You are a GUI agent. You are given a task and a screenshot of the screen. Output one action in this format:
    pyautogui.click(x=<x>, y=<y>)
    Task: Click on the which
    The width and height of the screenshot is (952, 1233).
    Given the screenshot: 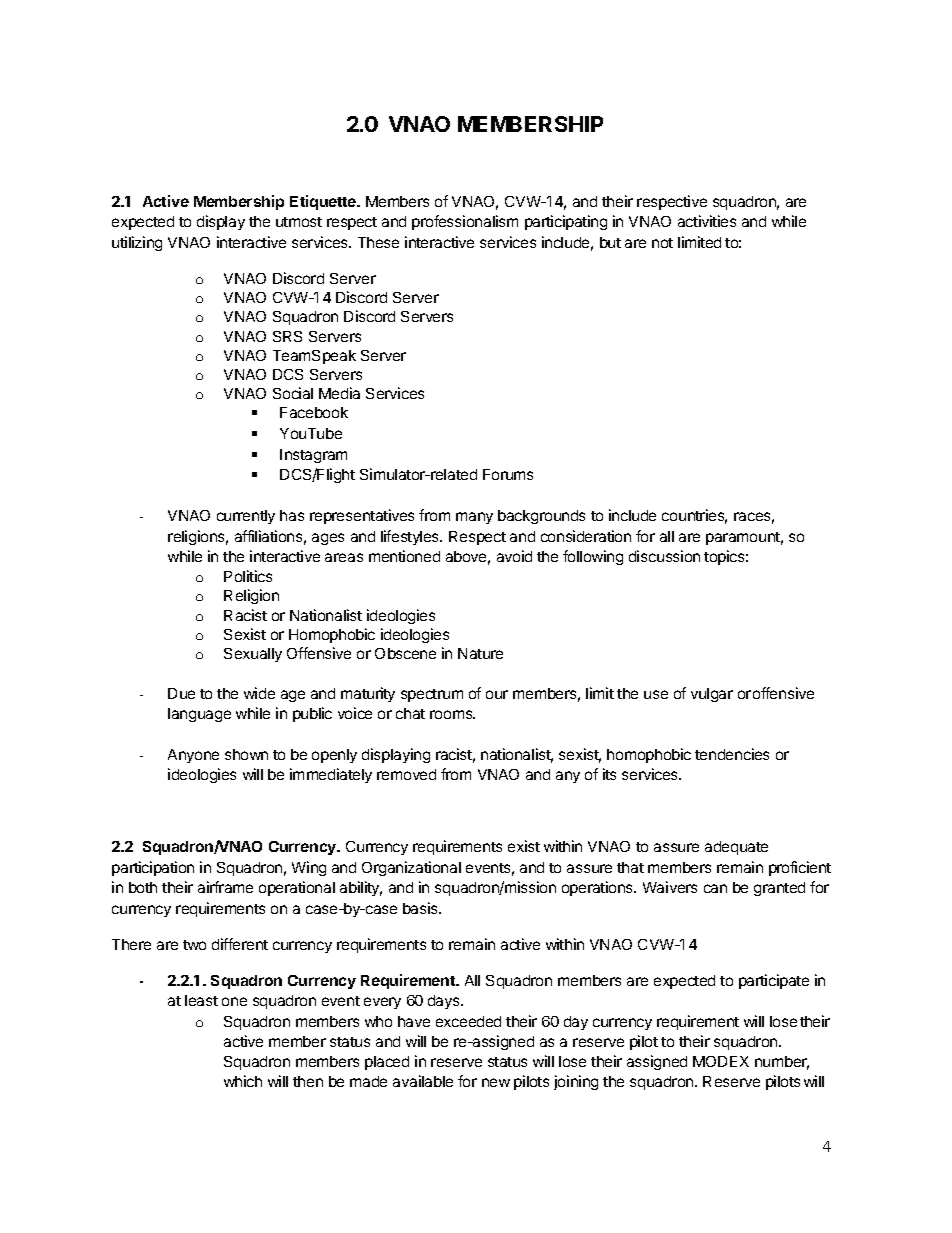 What is the action you would take?
    pyautogui.click(x=243, y=1081)
